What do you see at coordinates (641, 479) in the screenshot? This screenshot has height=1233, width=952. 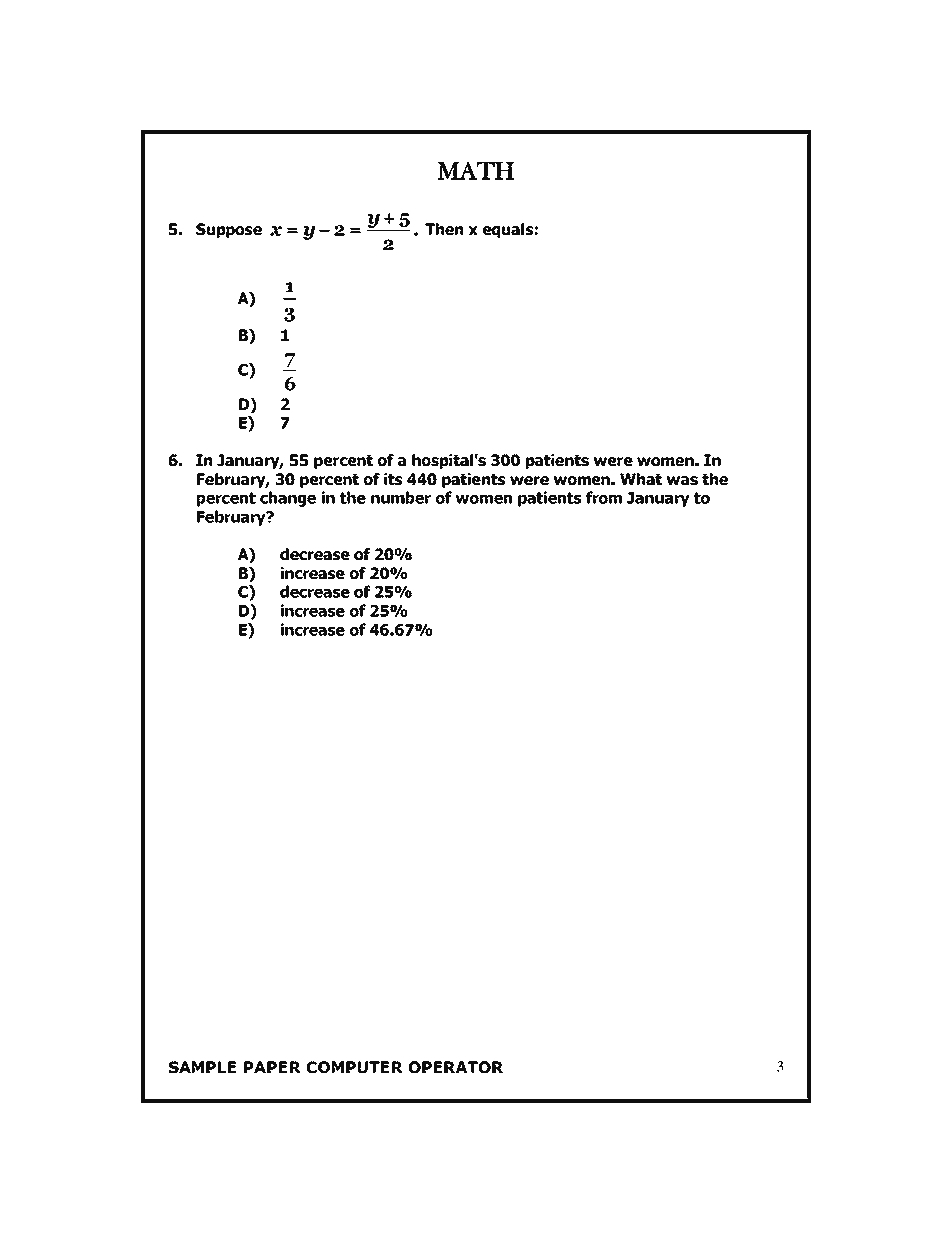 I see `What` at bounding box center [641, 479].
